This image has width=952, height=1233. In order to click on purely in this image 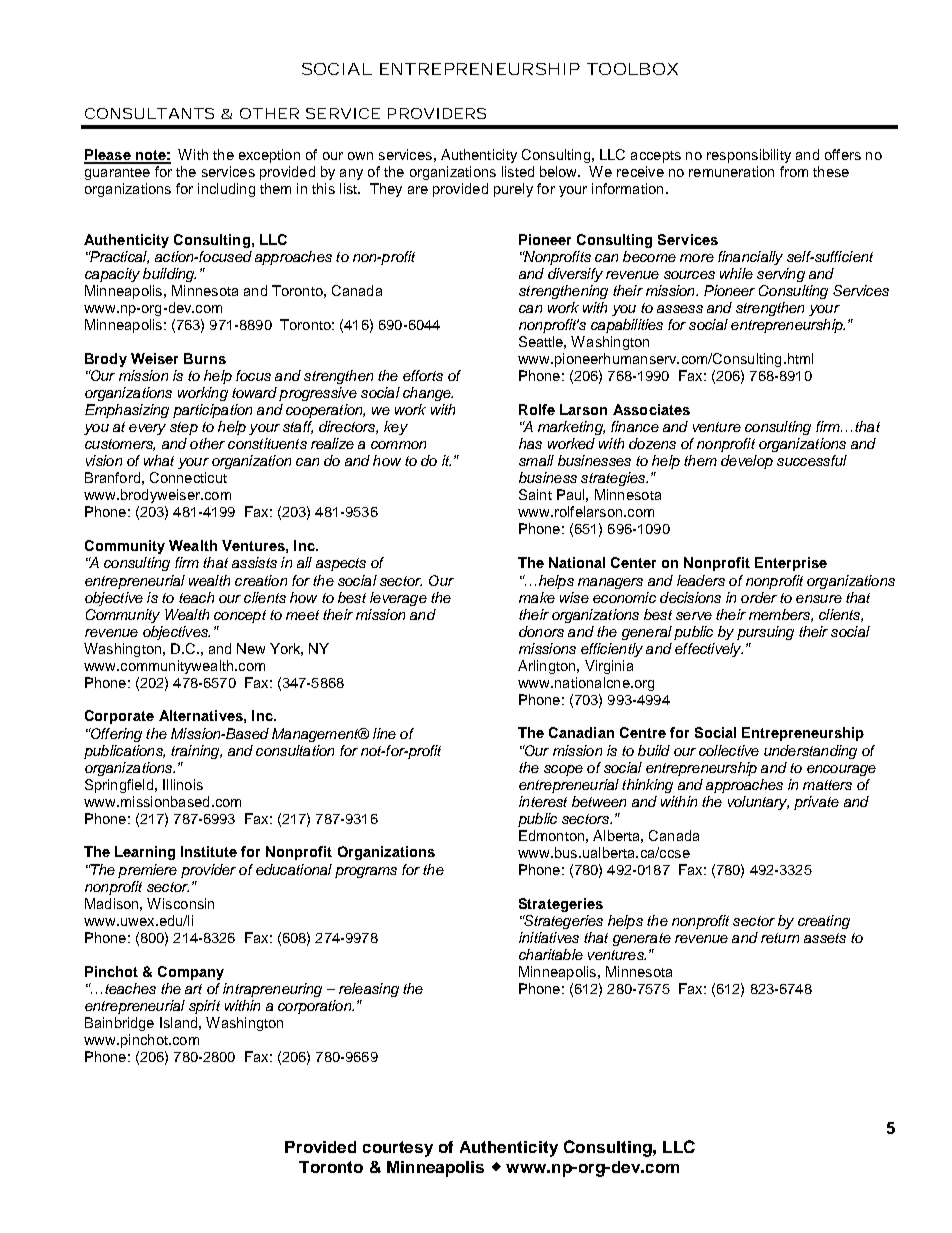, I will do `click(513, 190)`.
